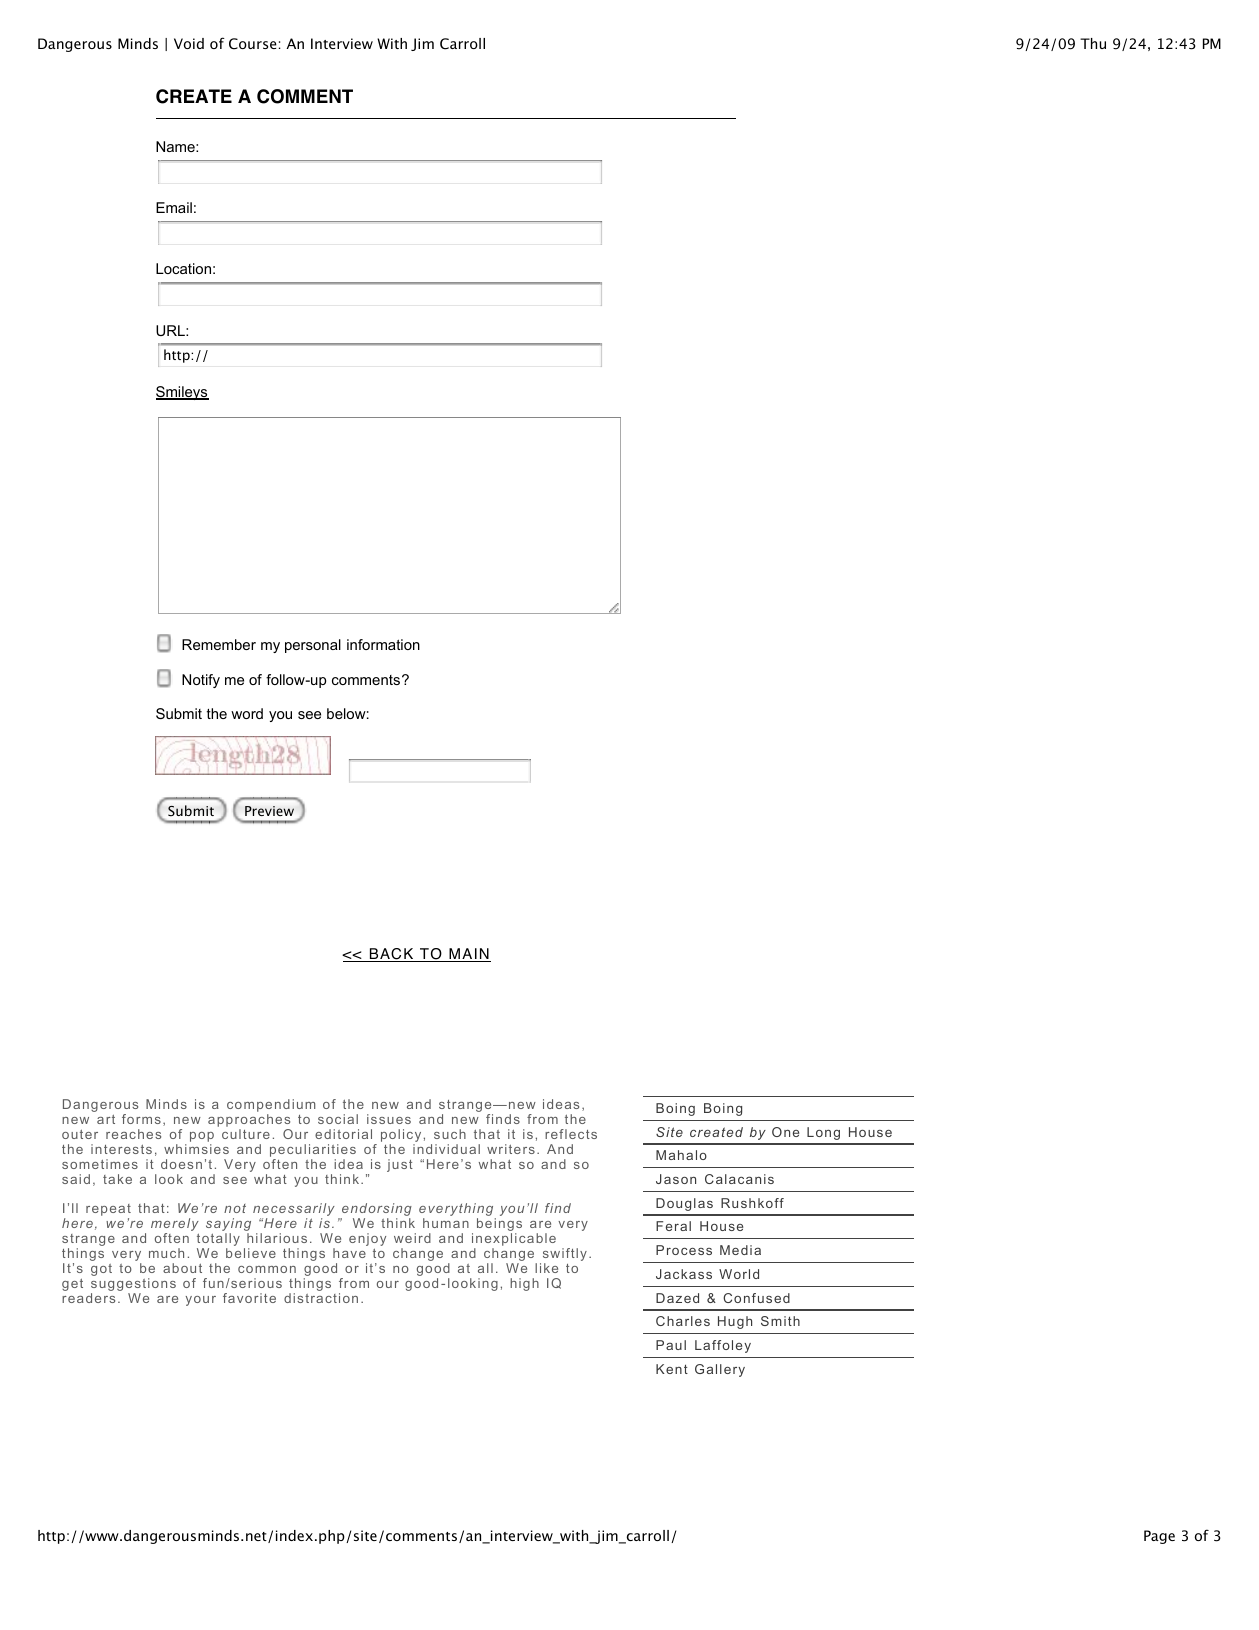  Describe the element at coordinates (253, 44) in the screenshot. I see `Course` at that location.
